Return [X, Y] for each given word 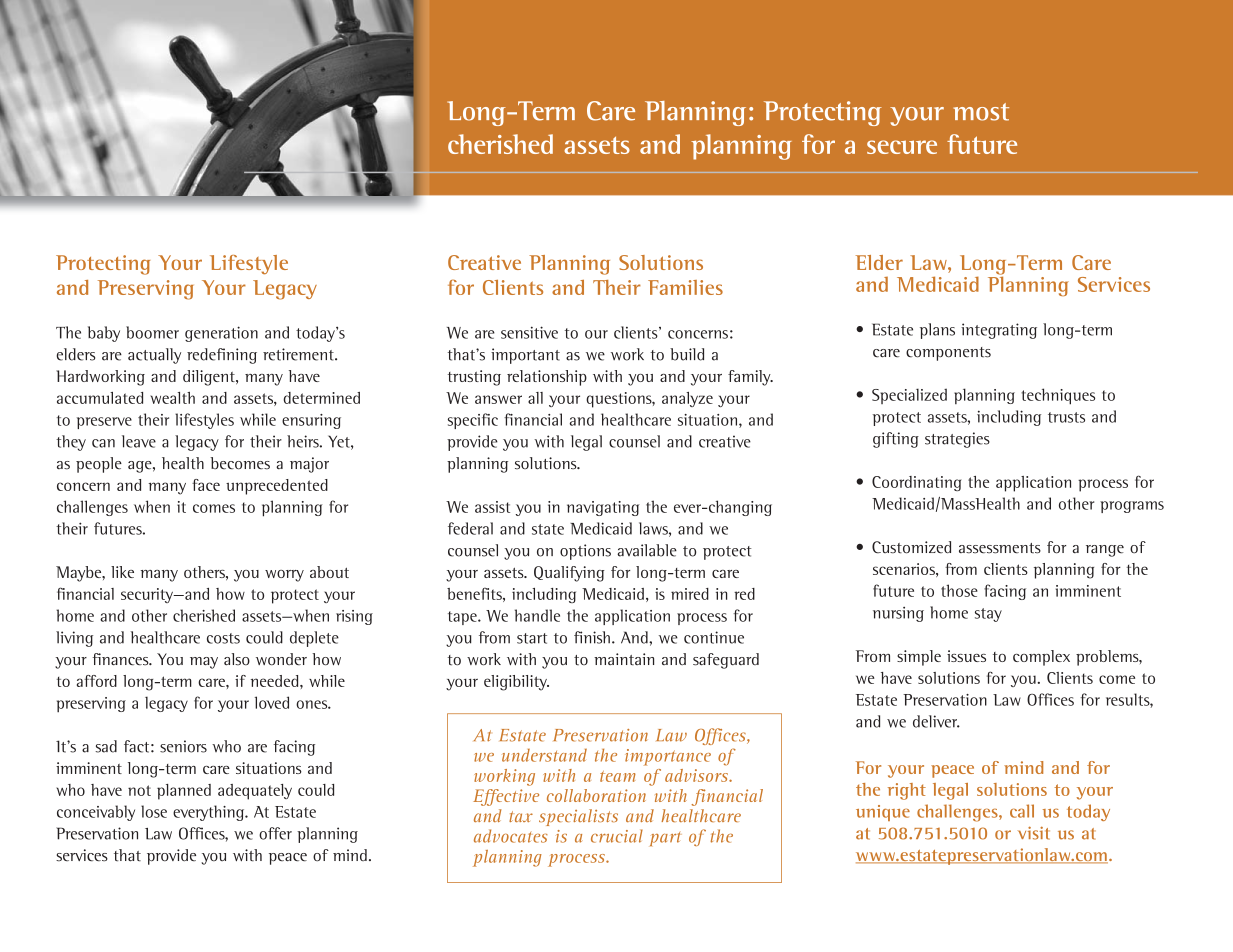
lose [154, 811]
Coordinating [916, 483]
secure [902, 147]
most [981, 112]
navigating [603, 508]
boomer [152, 332]
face [206, 485]
